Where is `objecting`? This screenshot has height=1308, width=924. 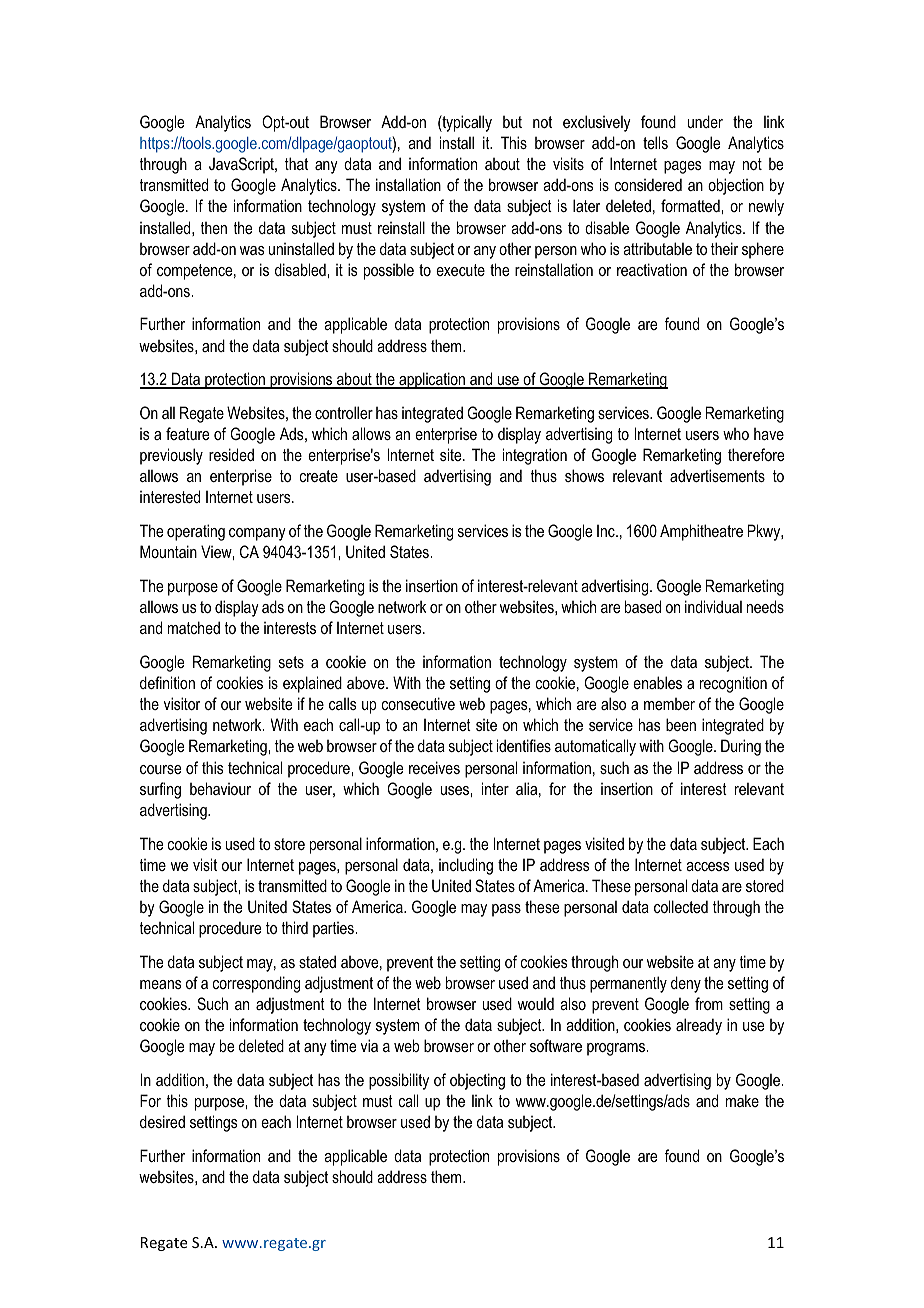
objecting is located at coordinates (477, 1081).
